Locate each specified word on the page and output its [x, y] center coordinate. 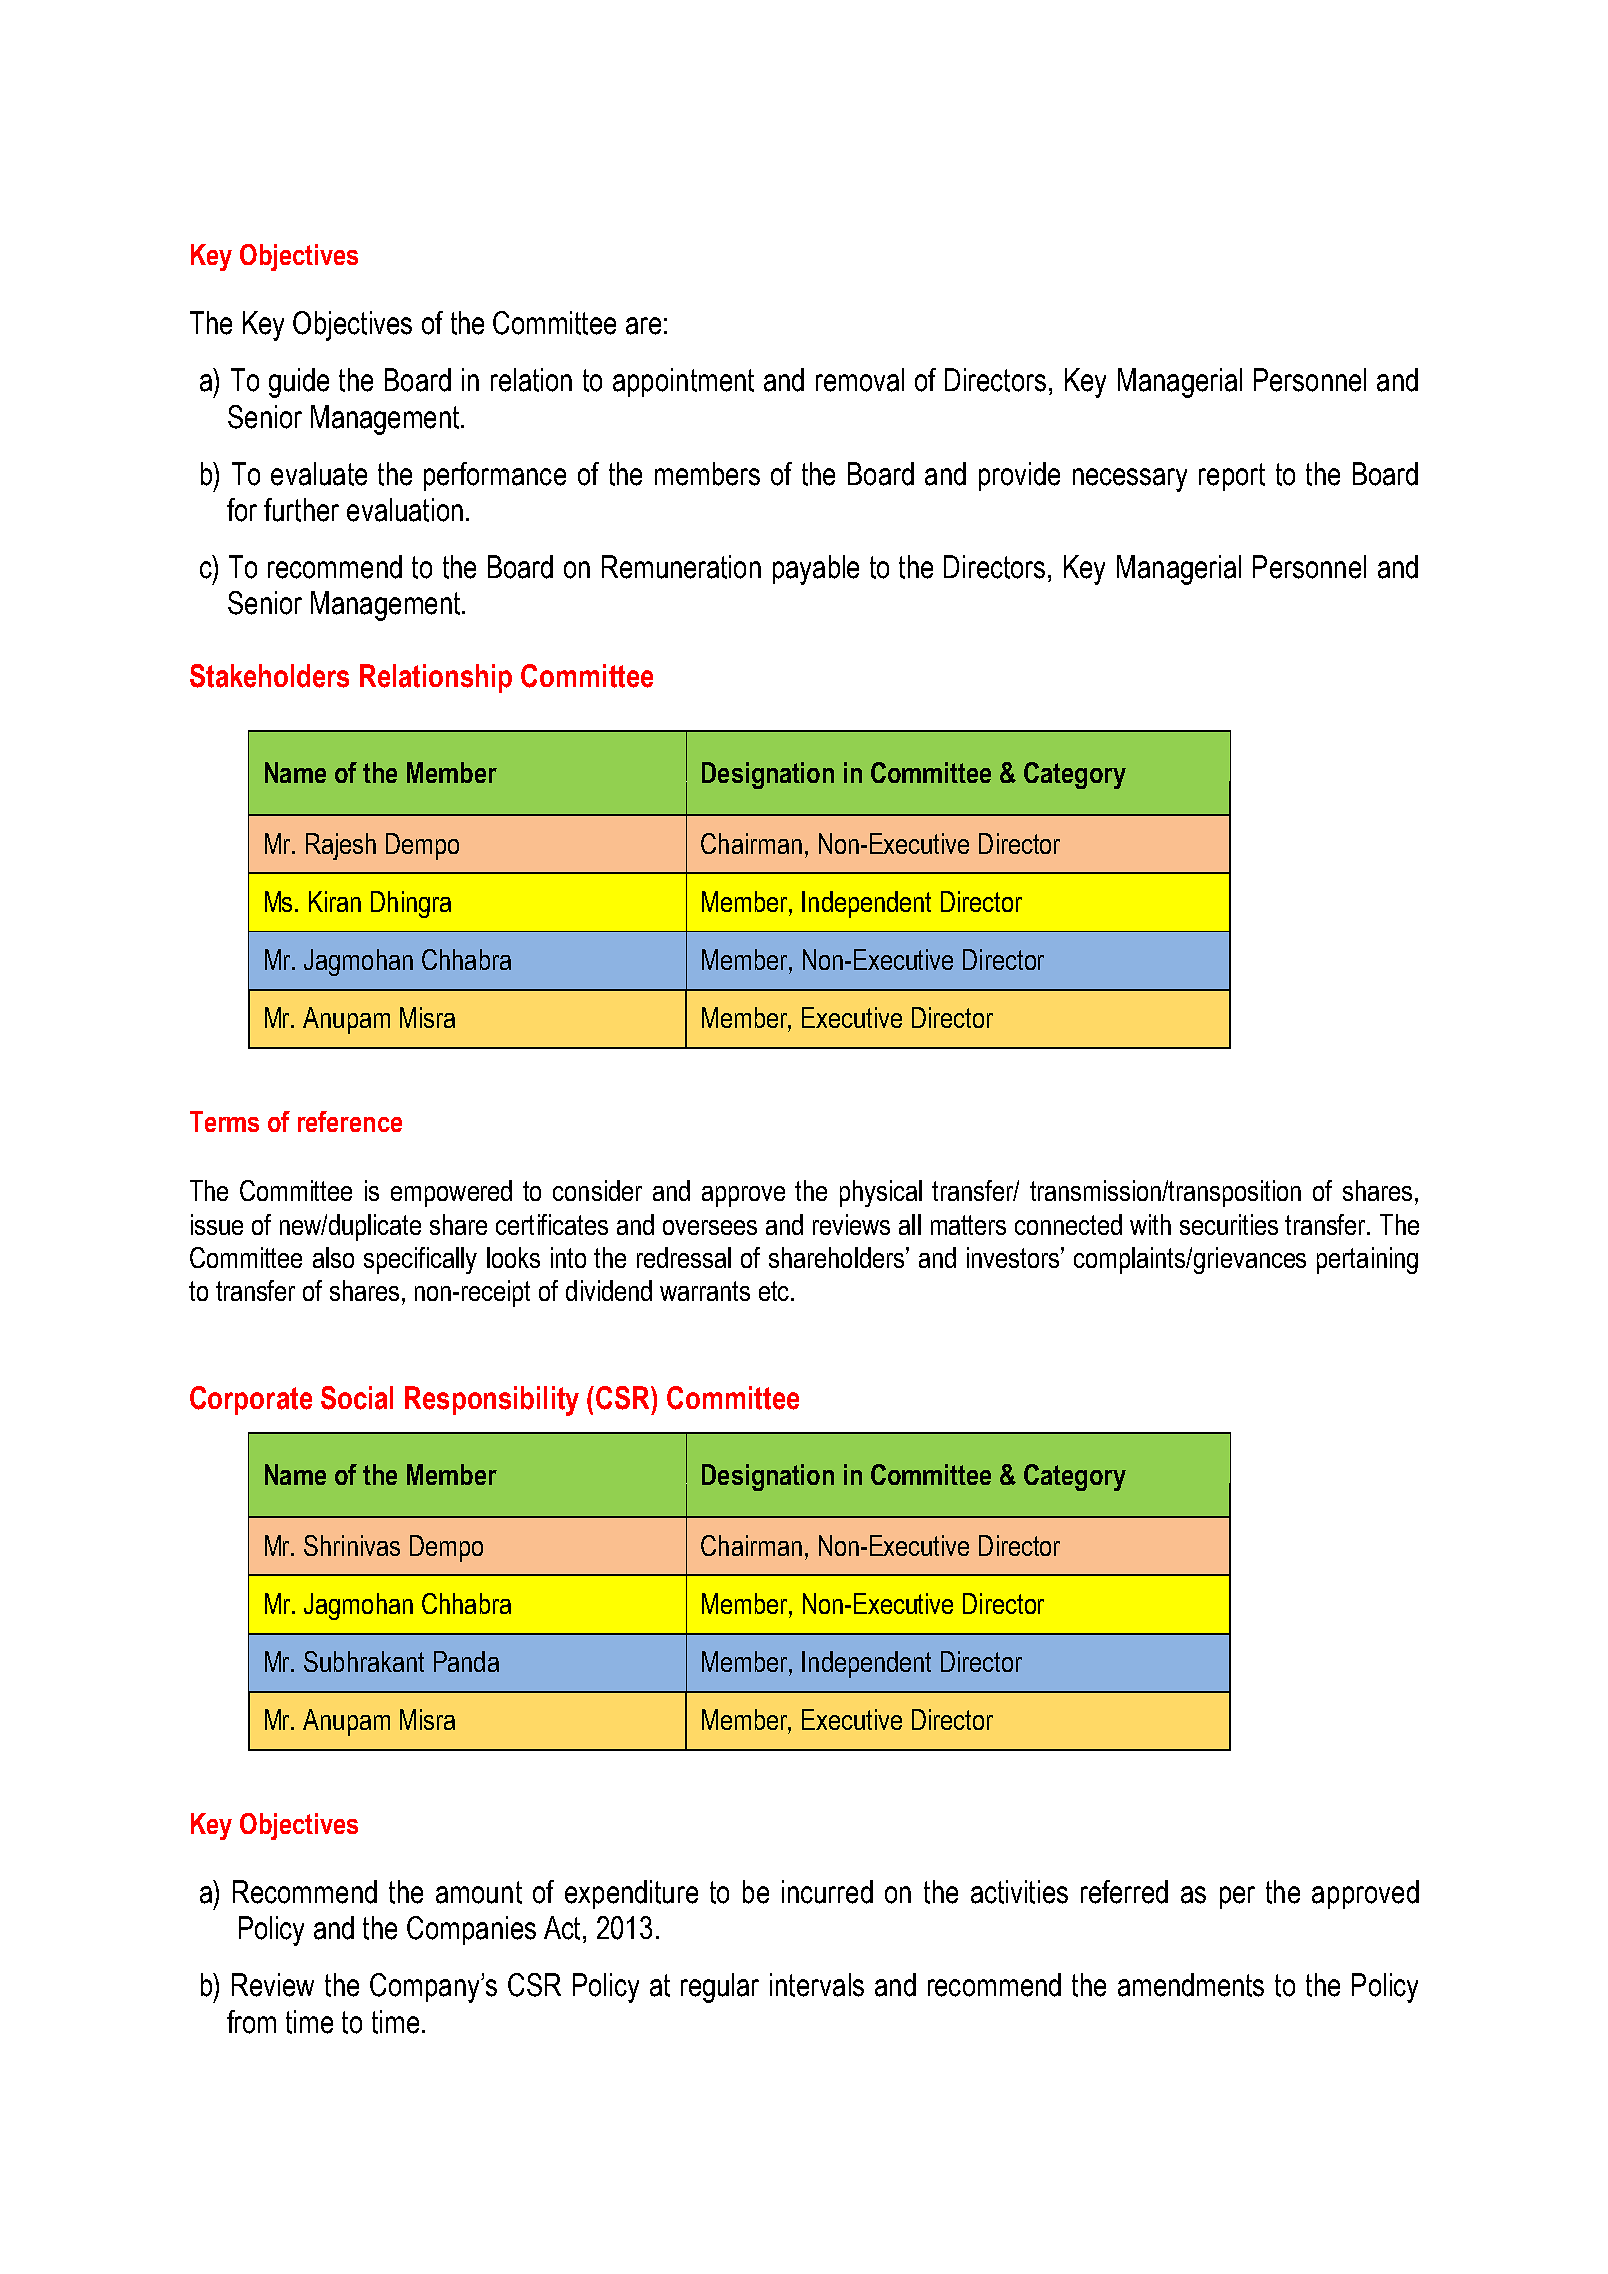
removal [860, 380]
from [251, 2022]
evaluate [319, 474]
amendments [1191, 1985]
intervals [817, 1985]
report [1232, 477]
